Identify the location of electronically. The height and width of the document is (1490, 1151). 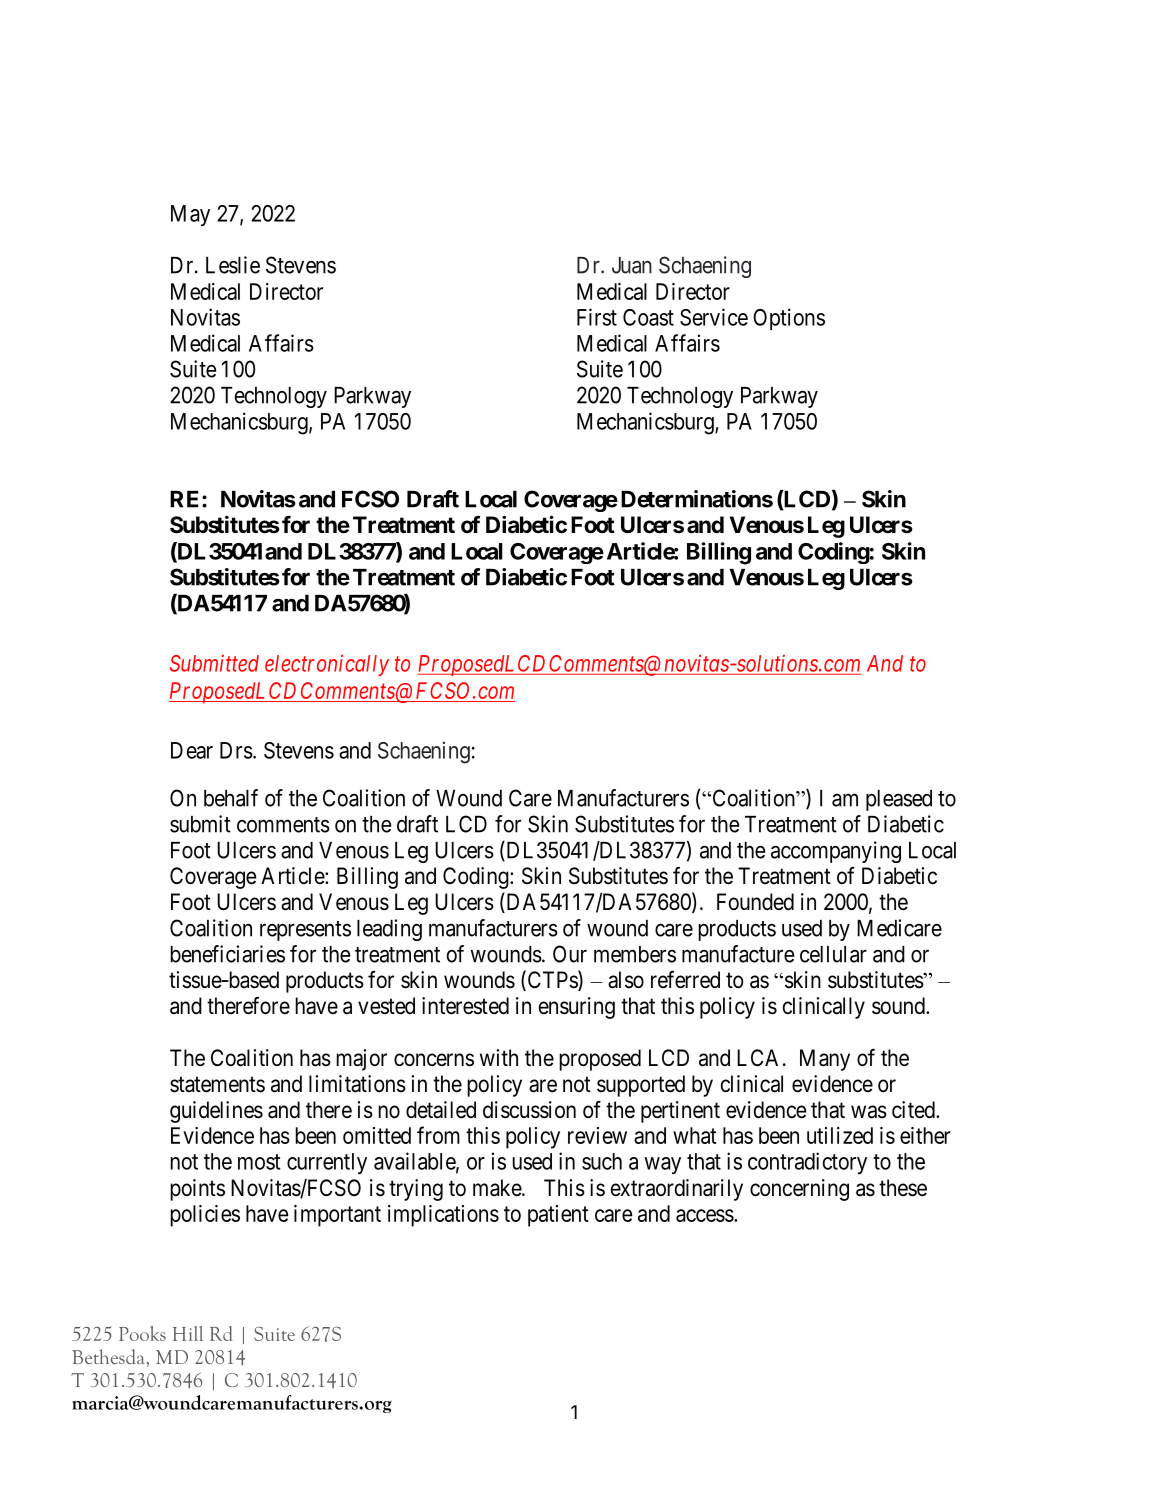
(327, 665).
